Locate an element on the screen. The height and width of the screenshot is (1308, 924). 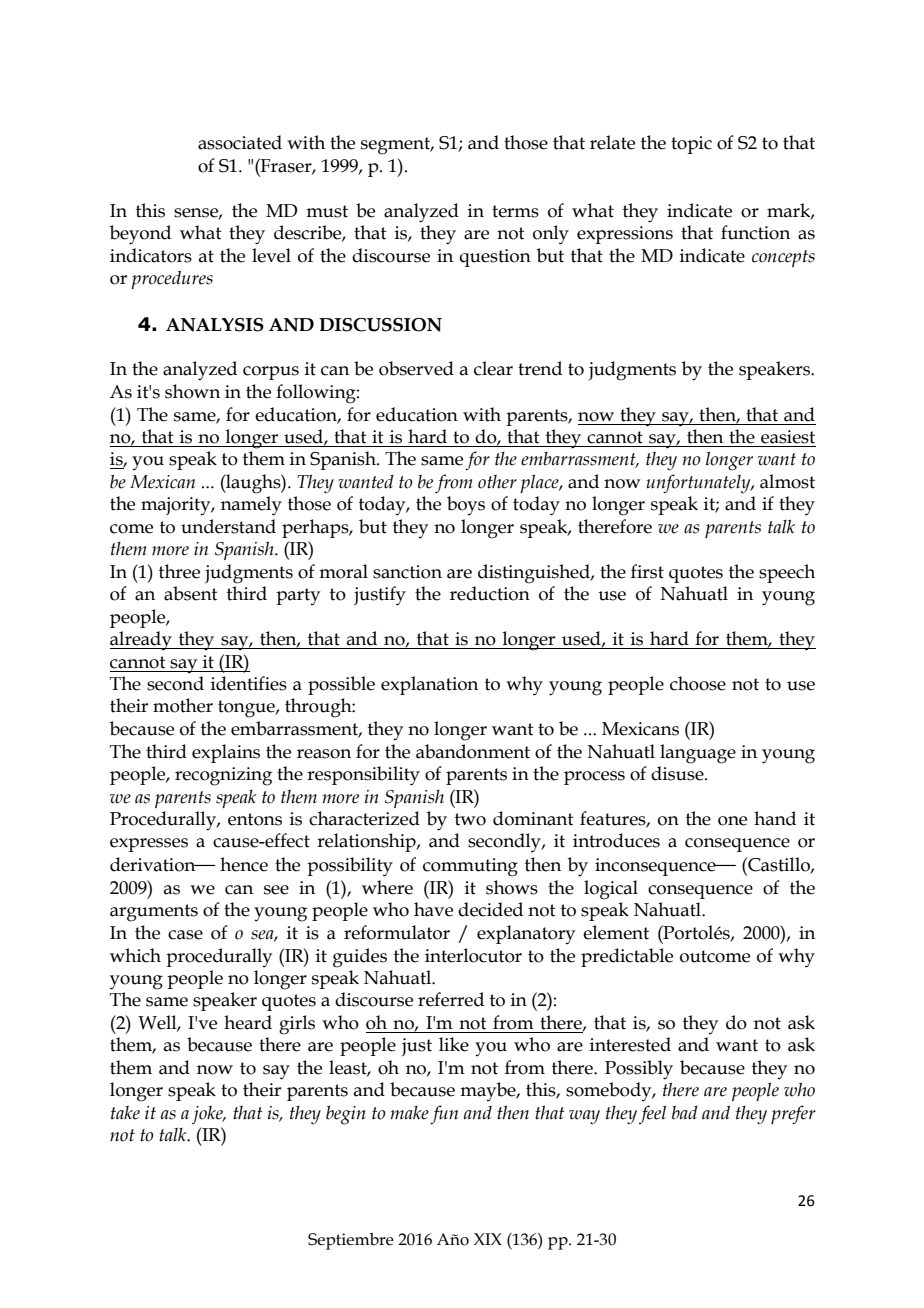
joke is located at coordinates (208, 1114).
